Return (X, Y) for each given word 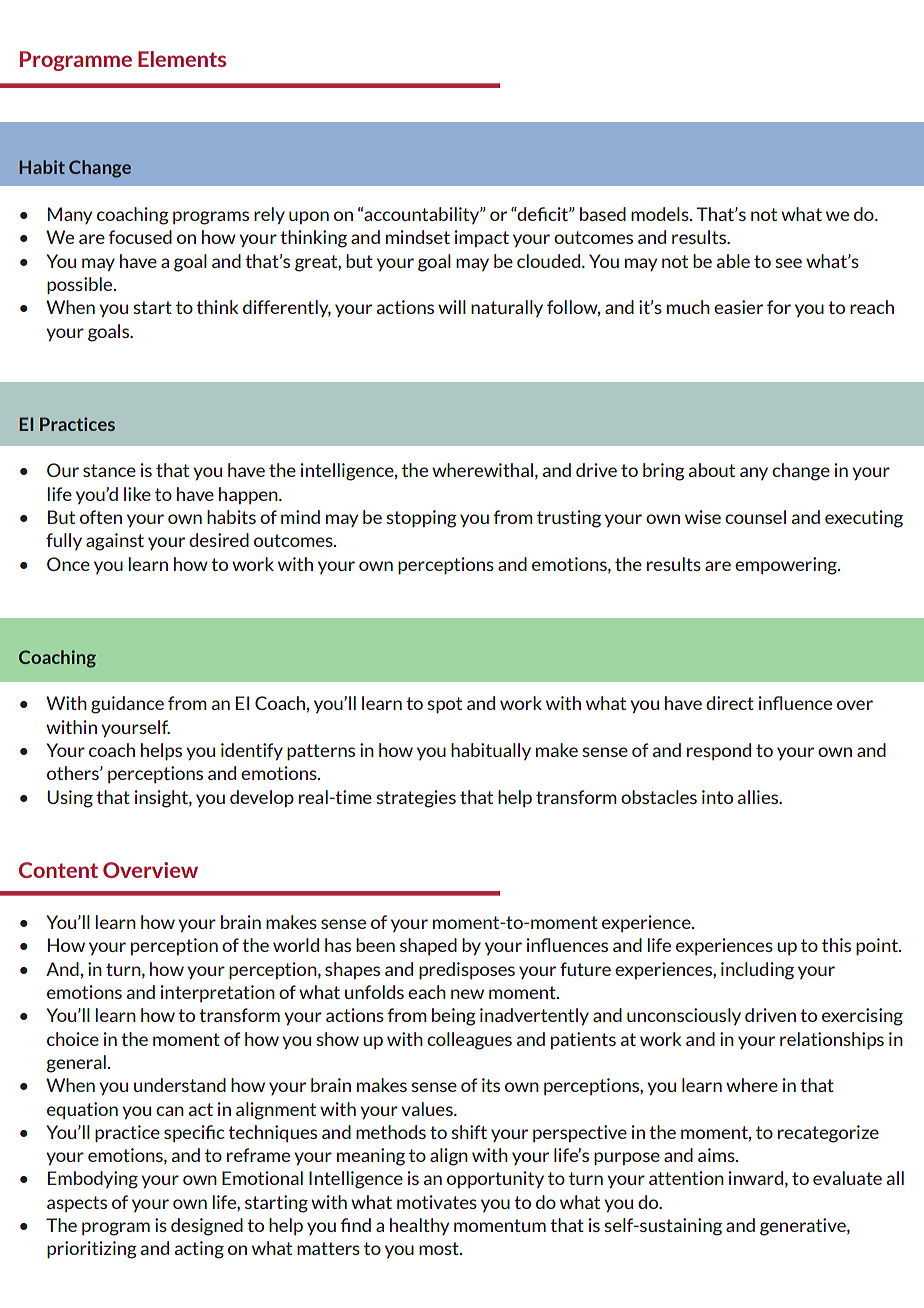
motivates (437, 1202)
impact (482, 238)
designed (207, 1227)
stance (109, 470)
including (757, 971)
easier (738, 307)
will (452, 307)
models (661, 214)
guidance (127, 705)
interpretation (218, 993)
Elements (182, 59)
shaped (428, 946)
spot (444, 705)
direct (730, 703)
